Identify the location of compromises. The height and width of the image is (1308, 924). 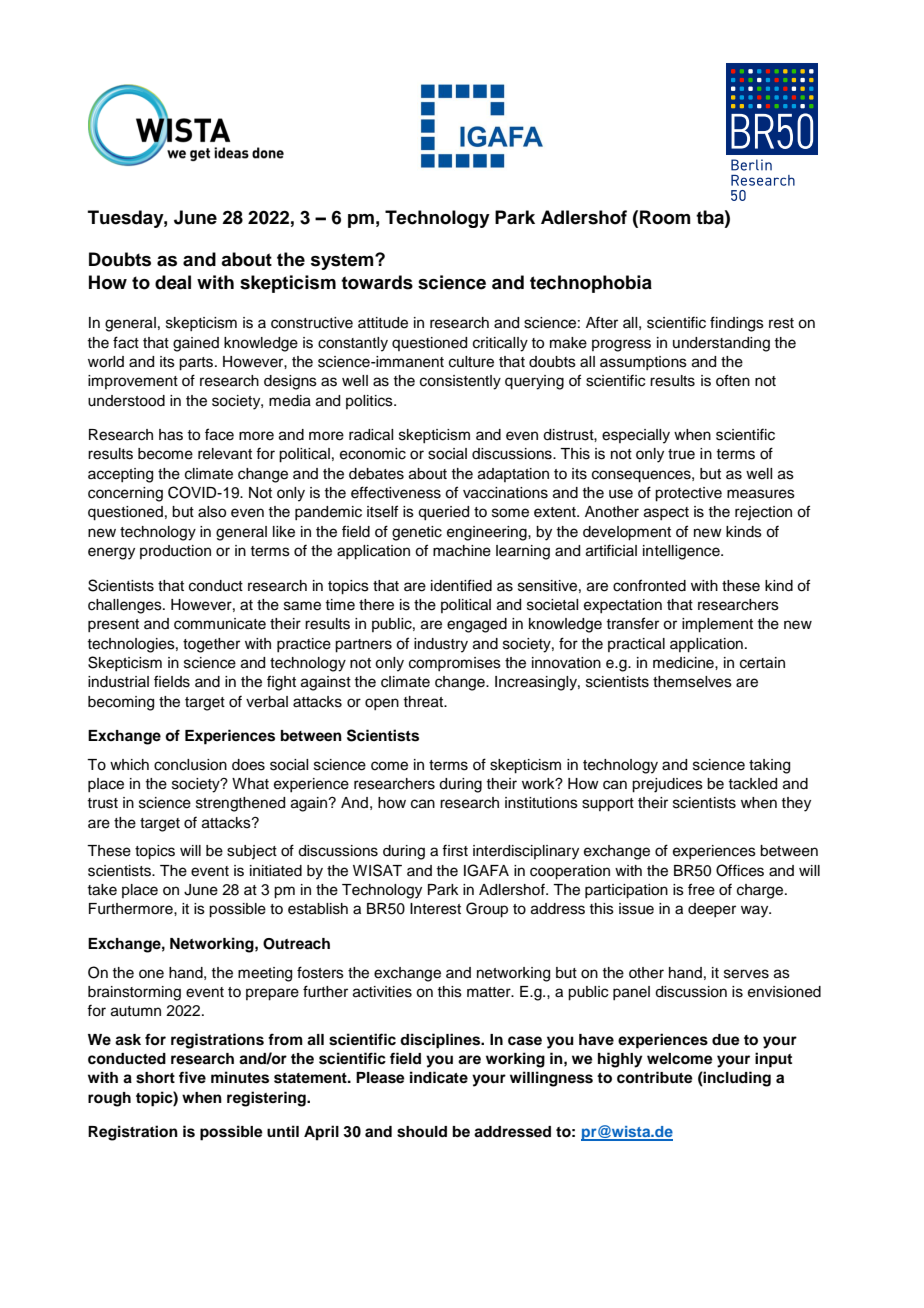
(455, 664).
